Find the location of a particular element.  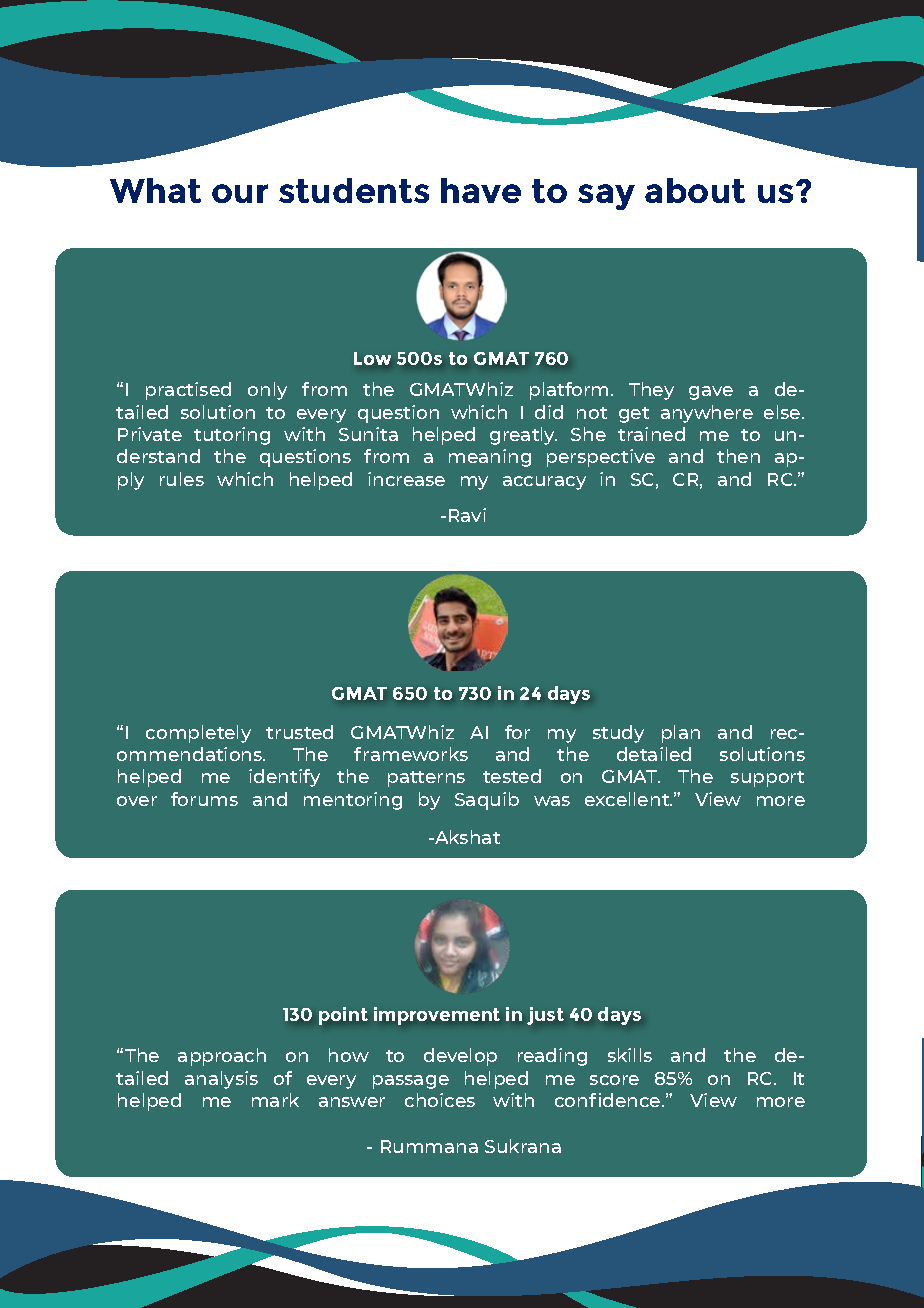

have is located at coordinates (481, 190).
